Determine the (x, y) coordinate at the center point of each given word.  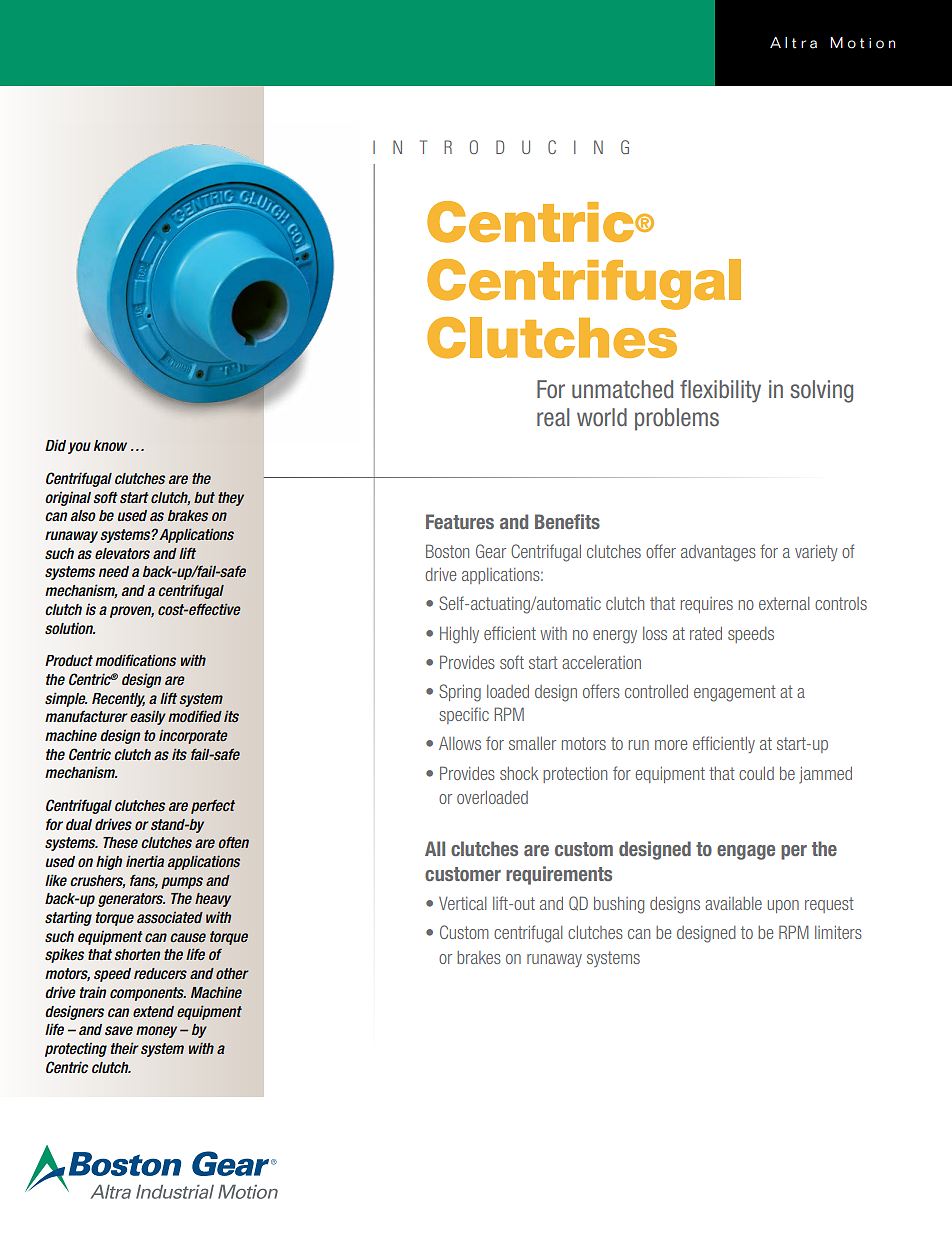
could (756, 773)
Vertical (463, 903)
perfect (213, 806)
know (110, 446)
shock (519, 773)
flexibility (720, 391)
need (114, 571)
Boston (447, 551)
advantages (718, 553)
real (553, 417)
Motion (862, 43)
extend (153, 1011)
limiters (838, 932)
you (79, 448)
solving (821, 391)
